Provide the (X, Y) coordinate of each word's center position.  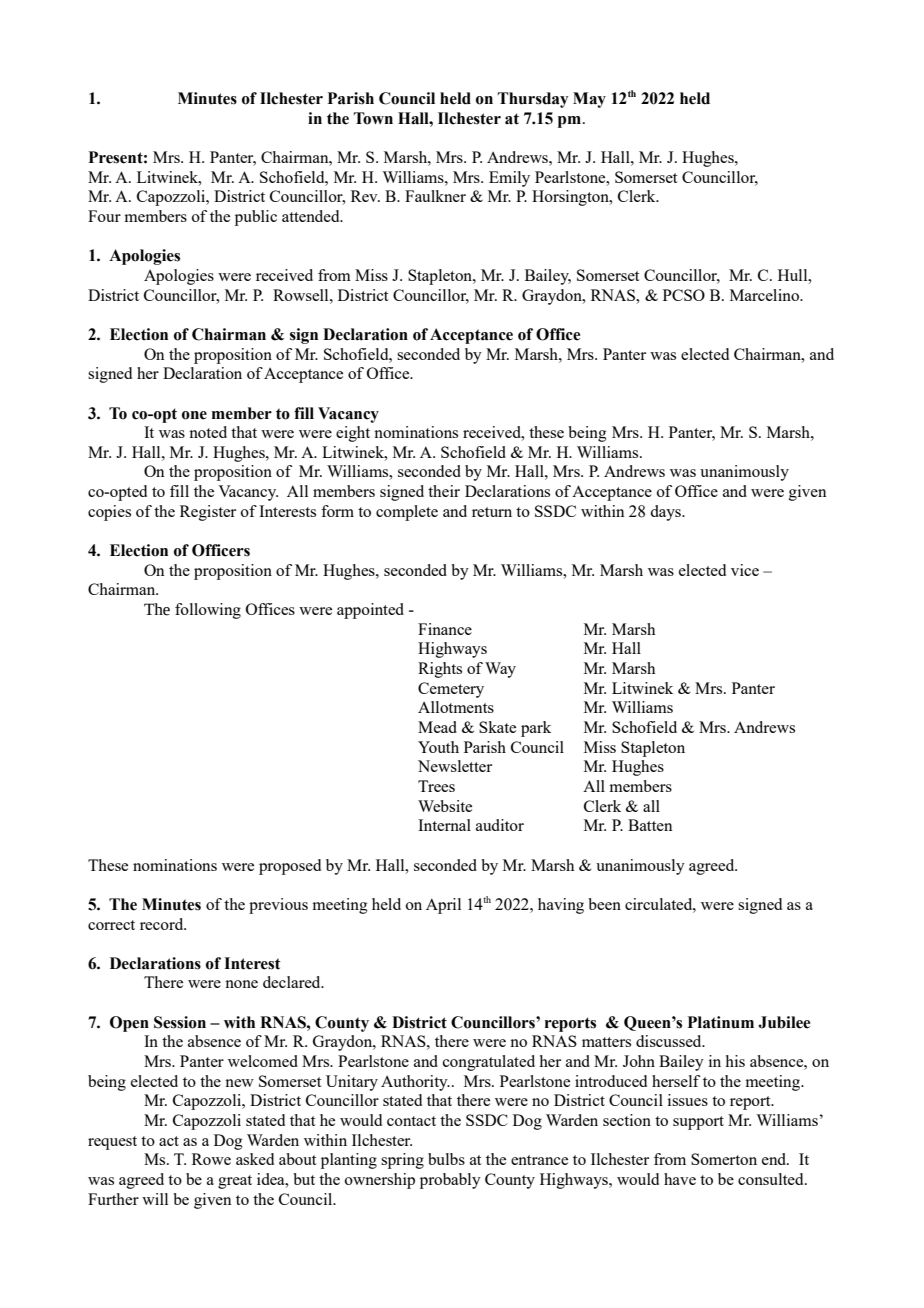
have (680, 1179)
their (444, 491)
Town (373, 118)
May (589, 100)
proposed (290, 867)
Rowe (211, 1159)
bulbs (446, 1159)
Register (208, 513)
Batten (650, 825)
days (666, 513)
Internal (444, 825)
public (256, 218)
